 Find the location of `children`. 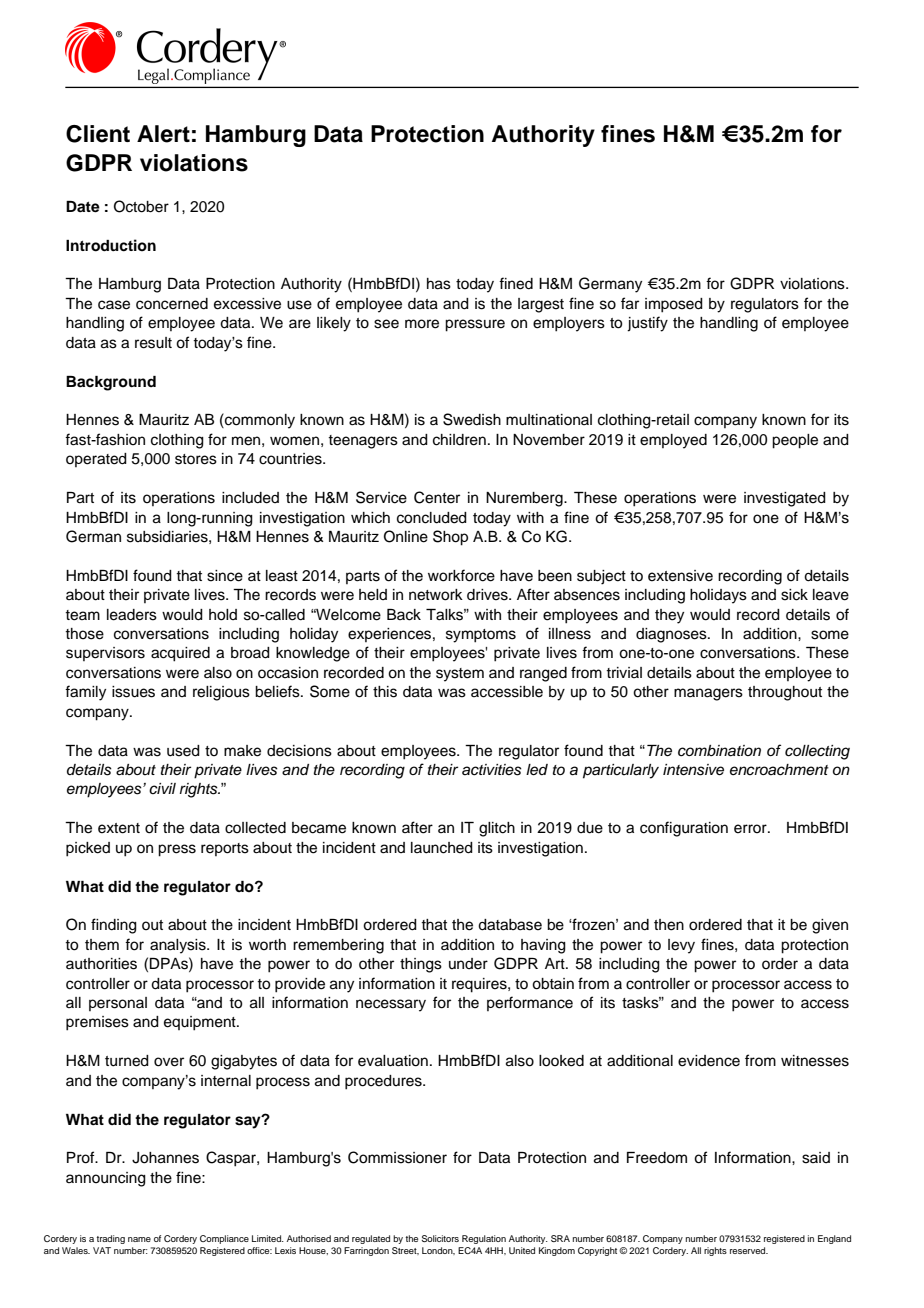

children is located at coordinates (459, 440).
